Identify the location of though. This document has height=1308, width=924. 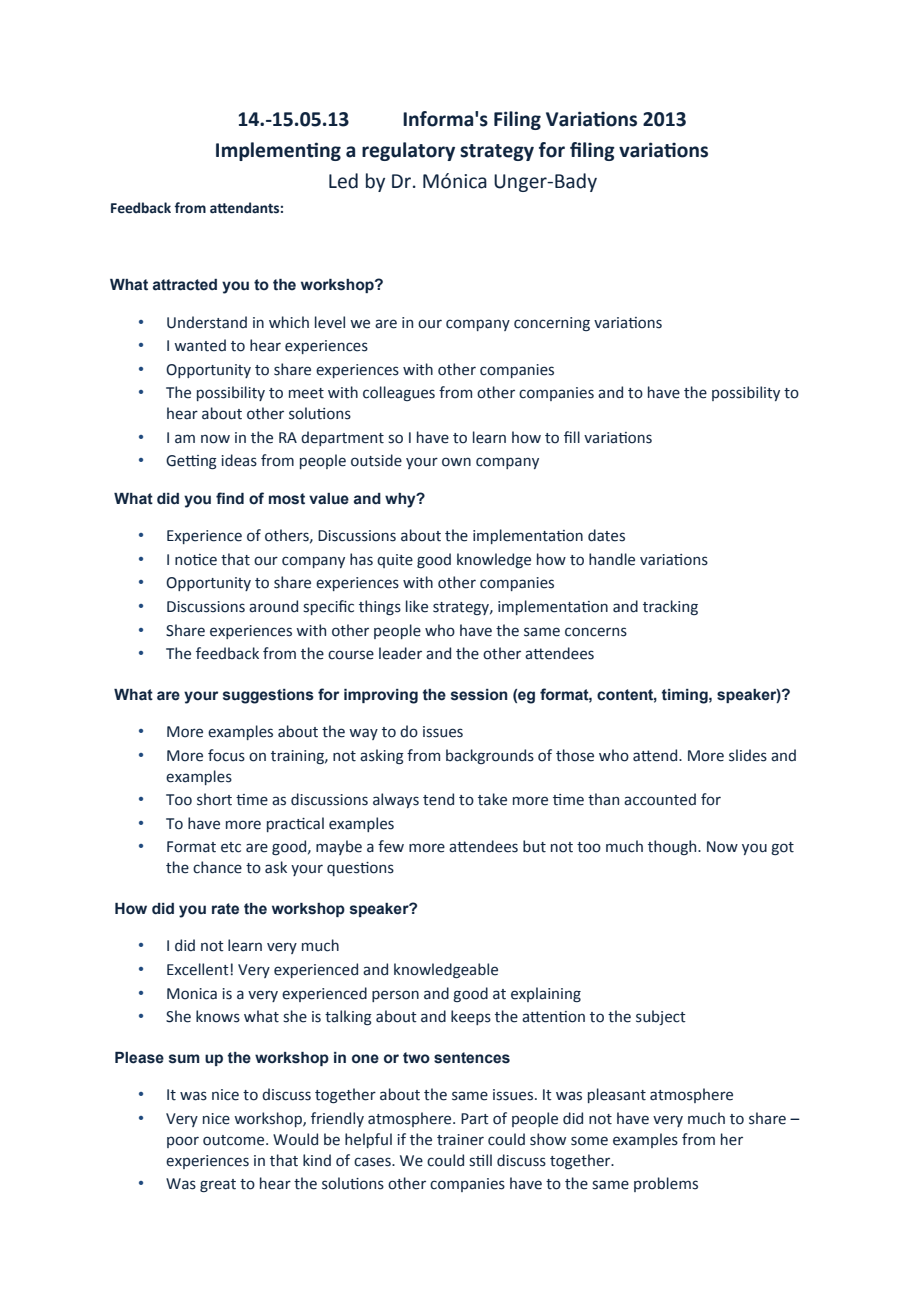
(673, 847).
